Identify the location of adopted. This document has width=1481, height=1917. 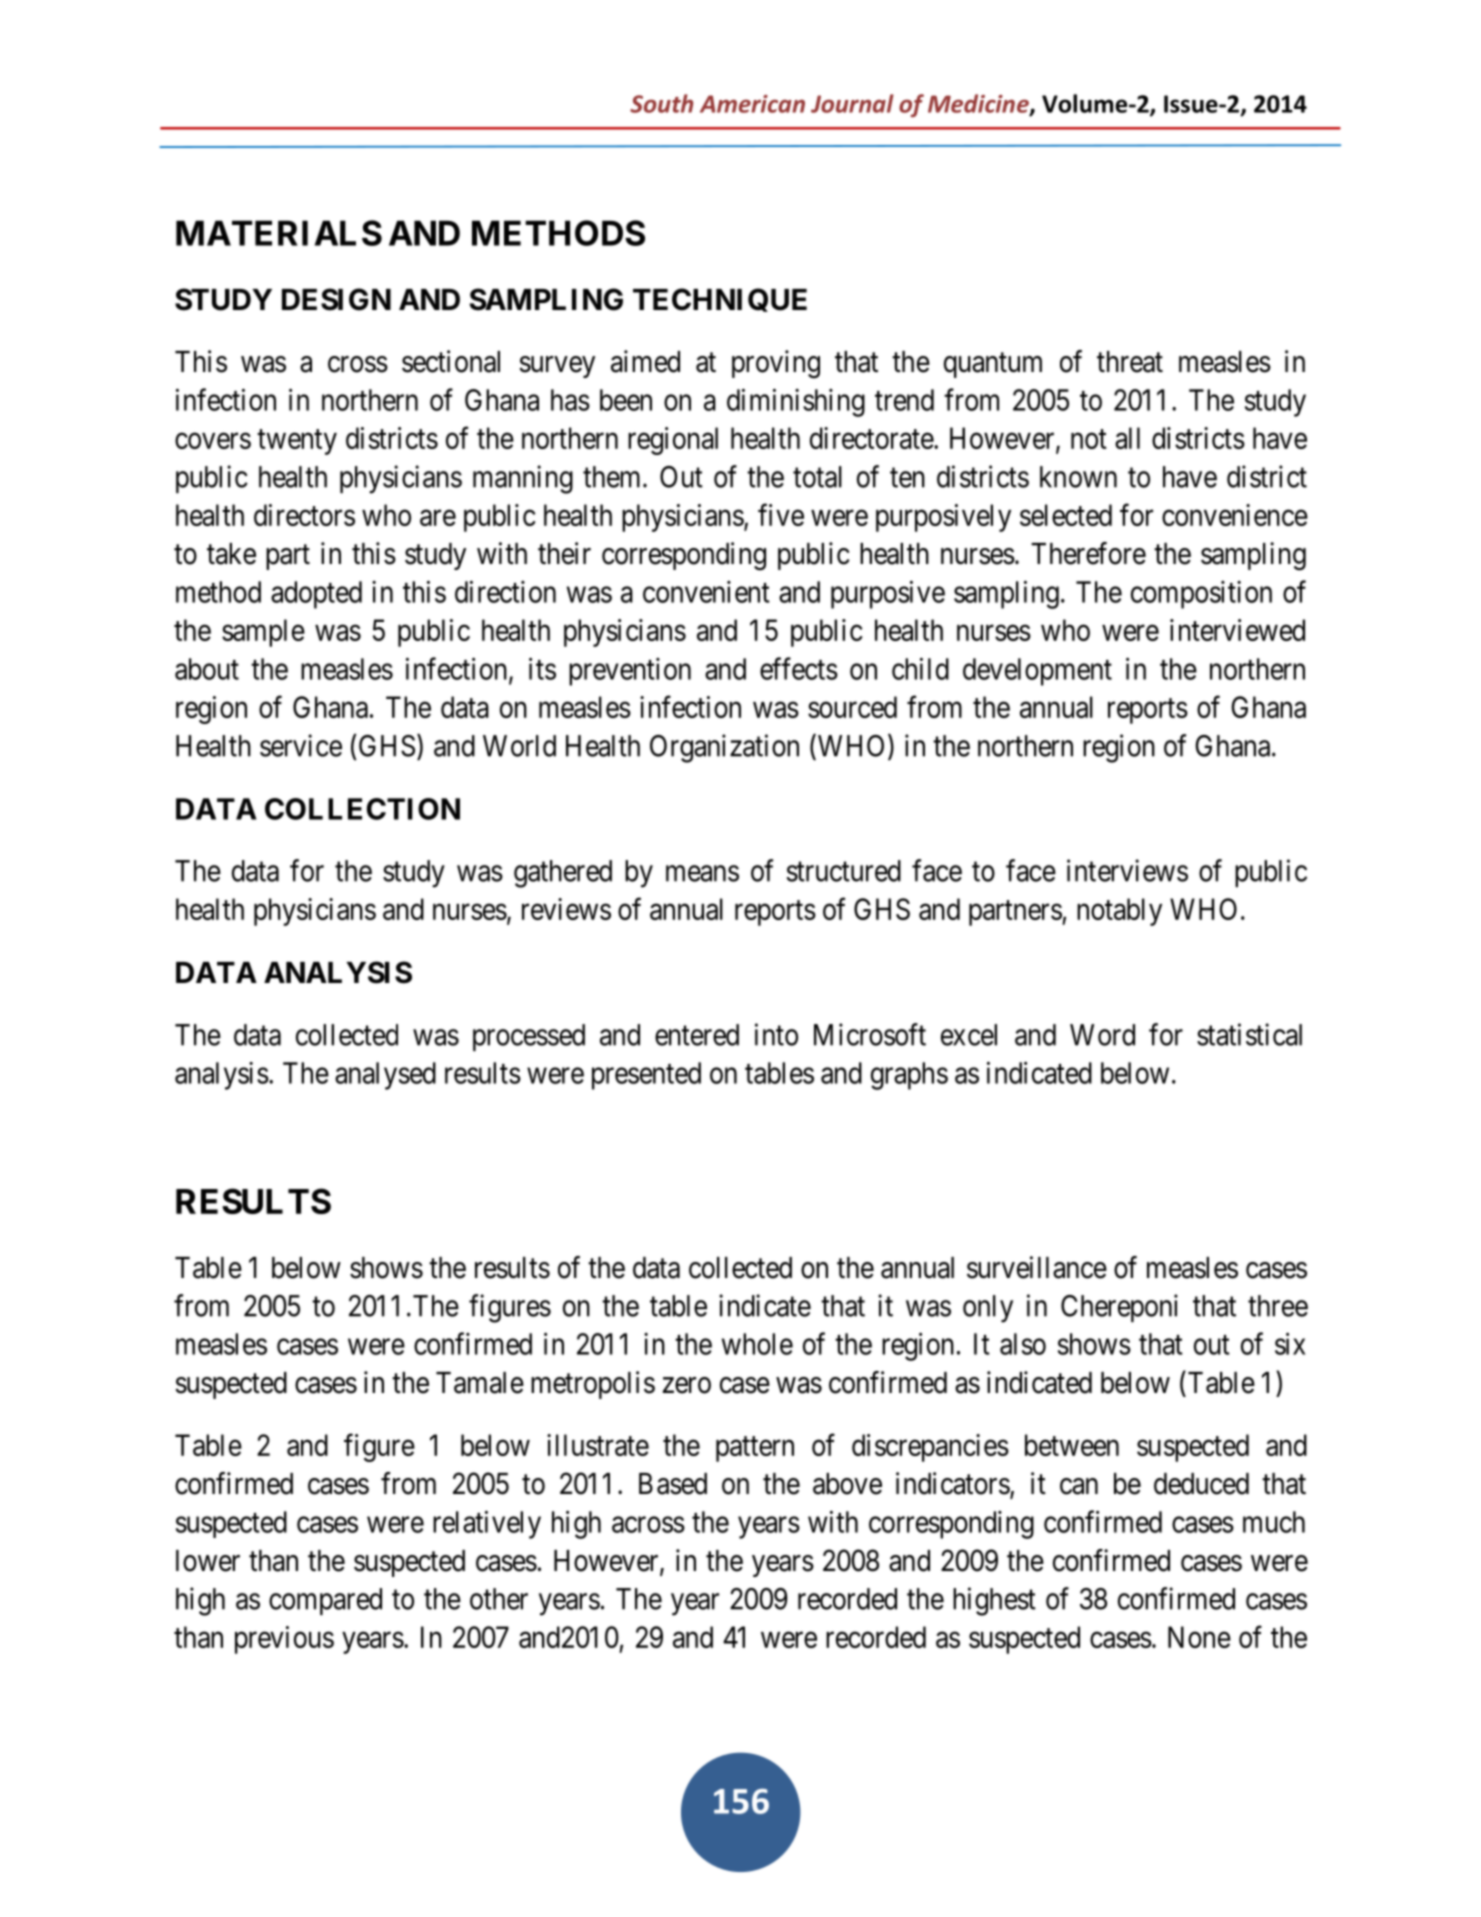
(316, 595).
